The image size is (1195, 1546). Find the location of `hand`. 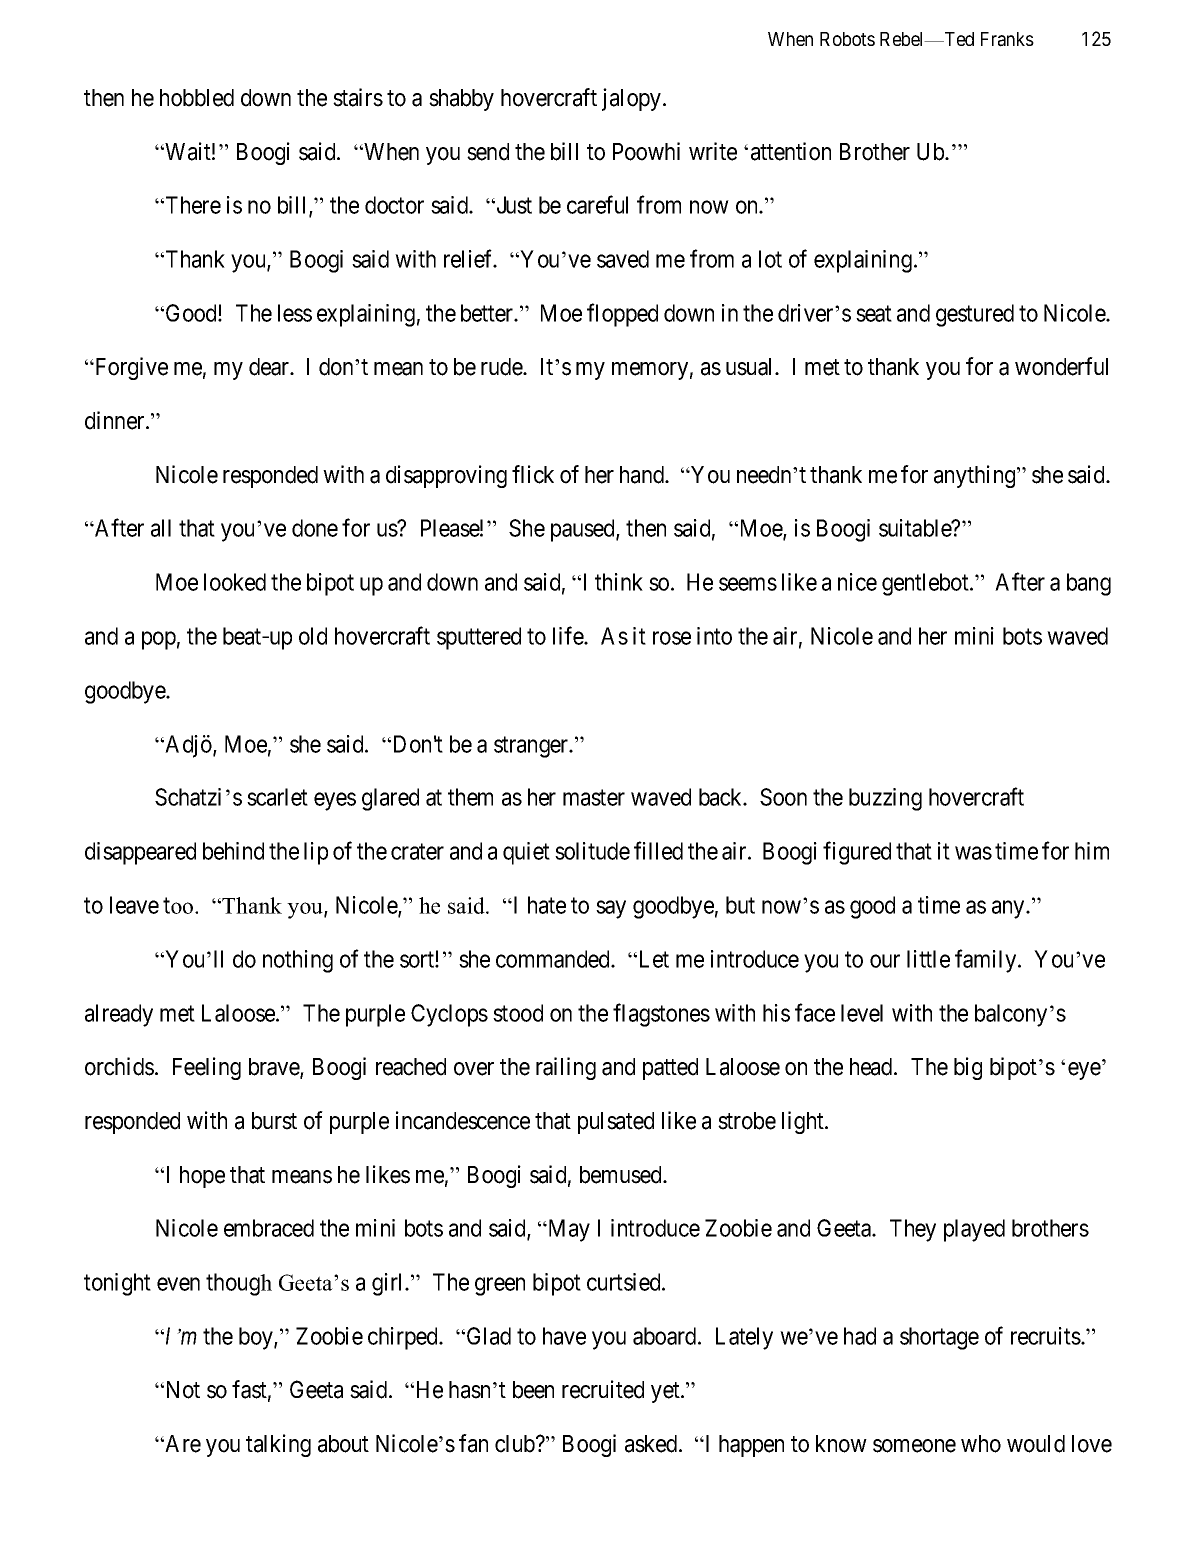

hand is located at coordinates (643, 475).
